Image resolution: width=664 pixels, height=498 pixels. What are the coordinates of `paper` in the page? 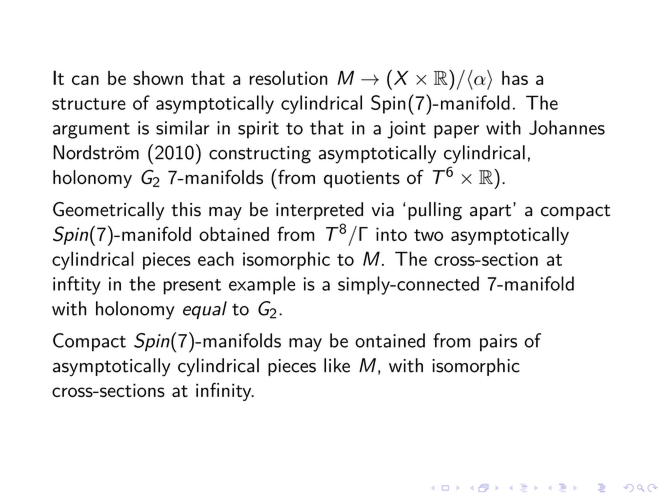 It's located at (456, 132).
